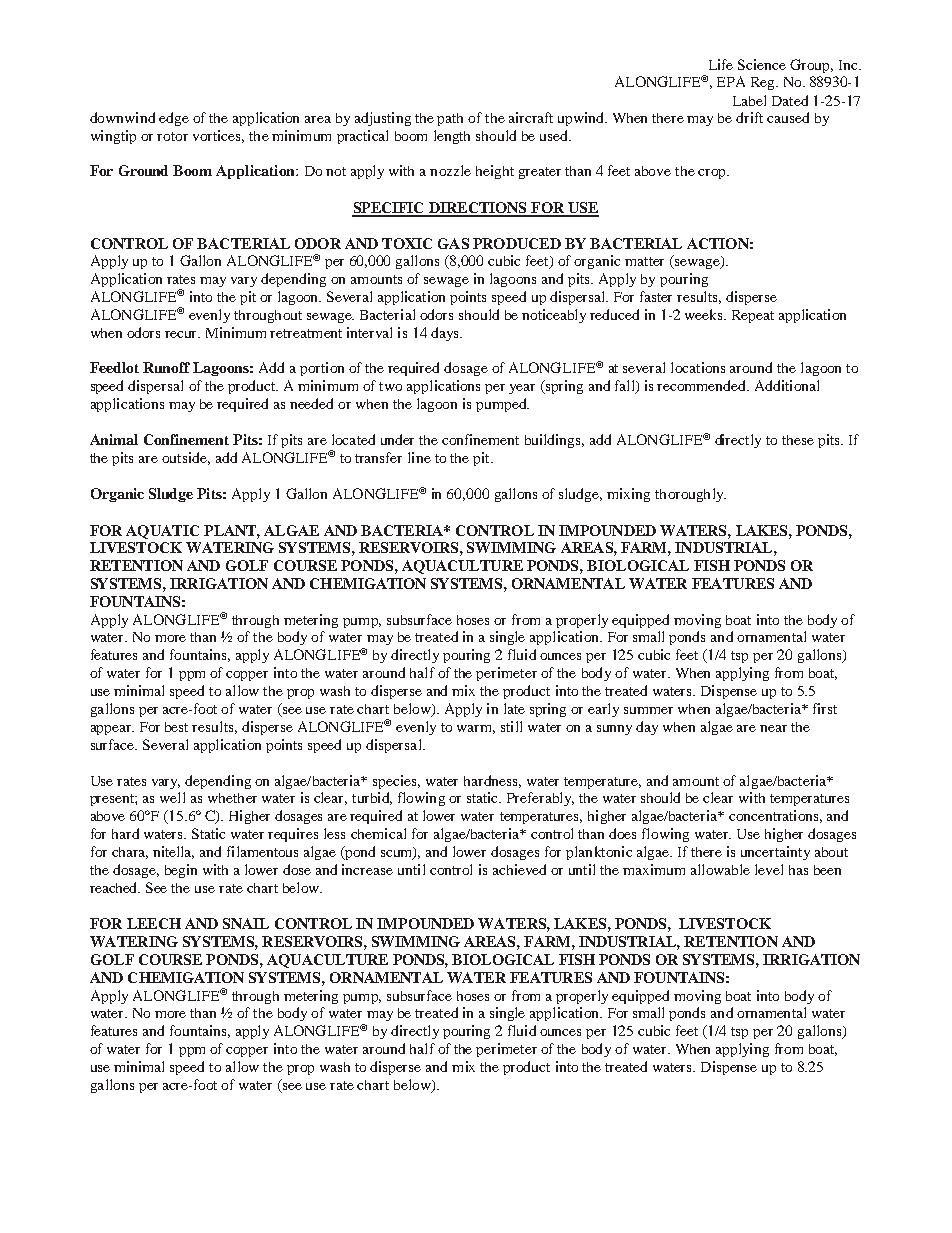 The width and height of the screenshot is (952, 1233). I want to click on days, so click(446, 334).
